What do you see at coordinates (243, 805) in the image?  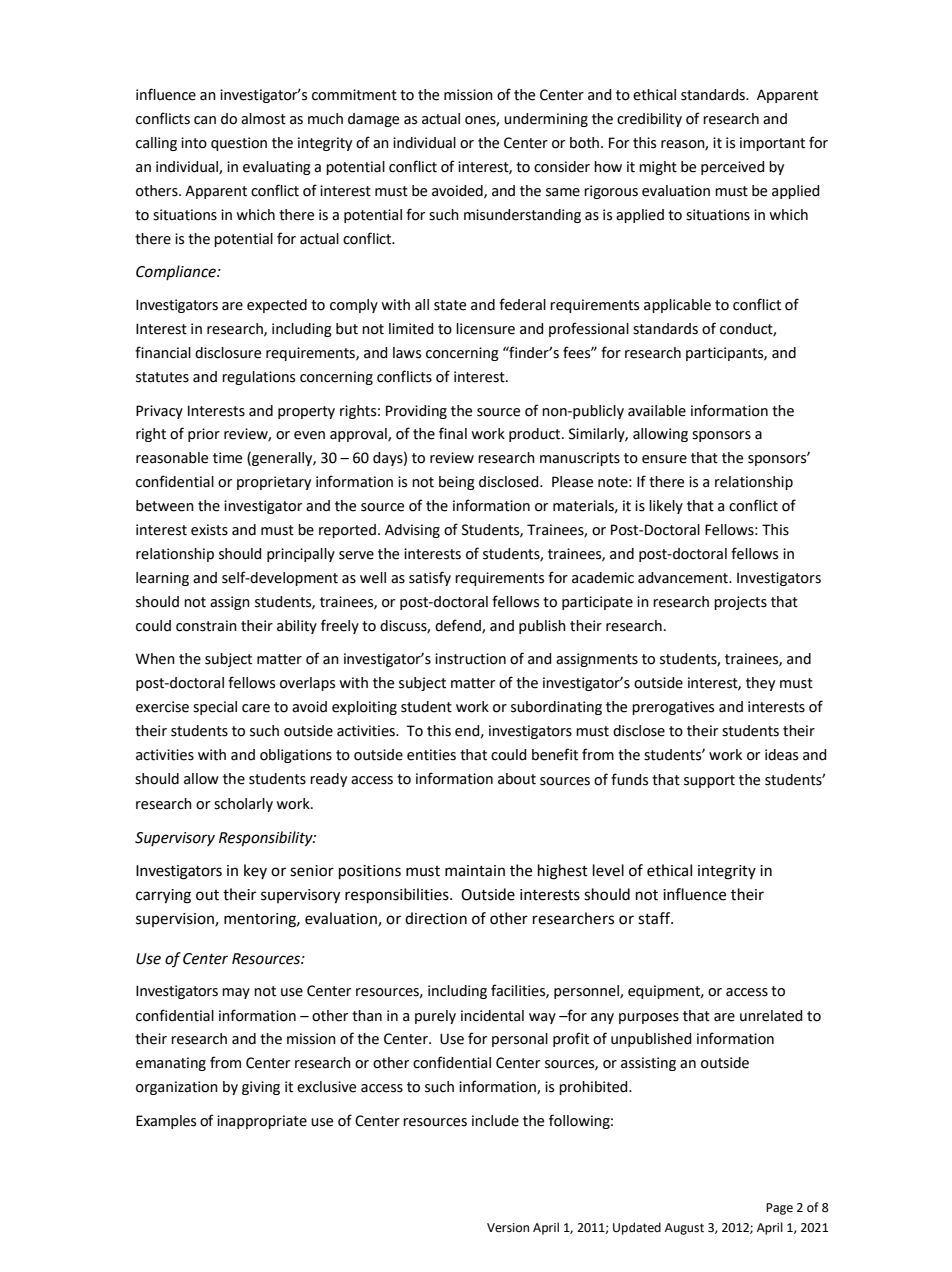 I see `scholarly` at bounding box center [243, 805].
